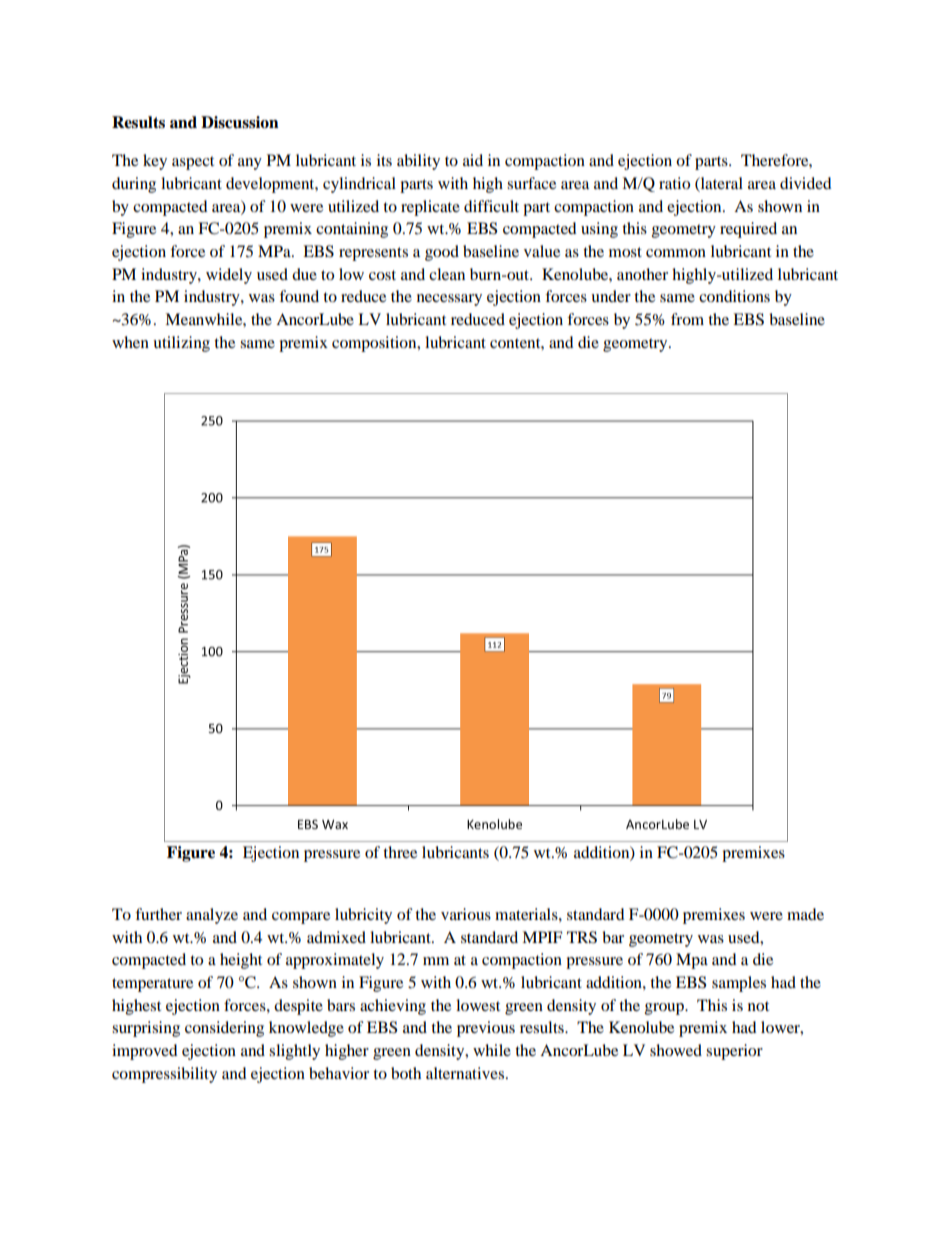 Image resolution: width=952 pixels, height=1233 pixels. Describe the element at coordinates (734, 1052) in the screenshot. I see `superior` at that location.
